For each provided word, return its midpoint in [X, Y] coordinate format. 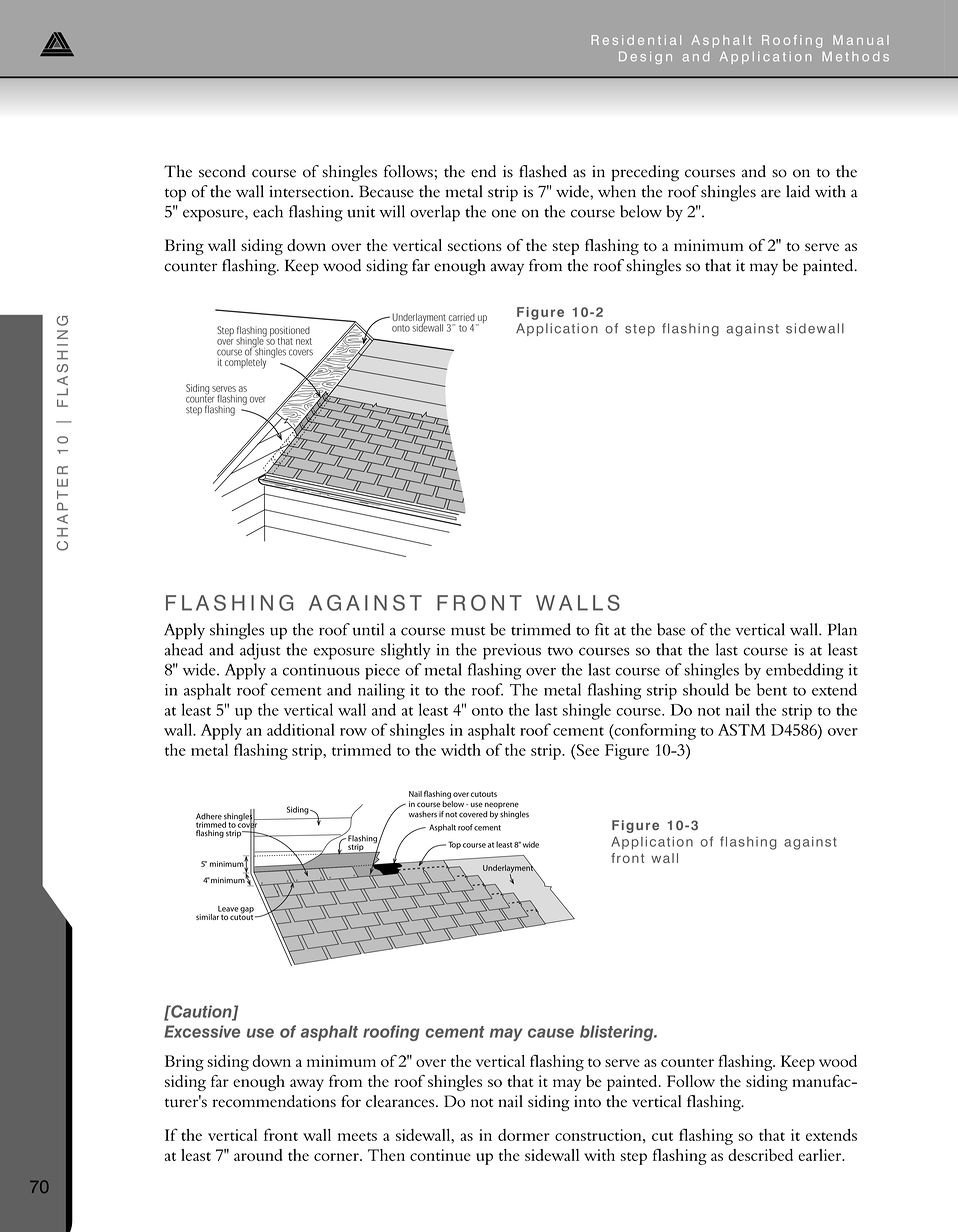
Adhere [209, 816]
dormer [524, 1135]
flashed [543, 171]
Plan [842, 629]
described [760, 1155]
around [258, 1155]
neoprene [502, 805]
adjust [260, 651]
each [268, 211]
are [771, 193]
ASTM [742, 730]
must [468, 631]
